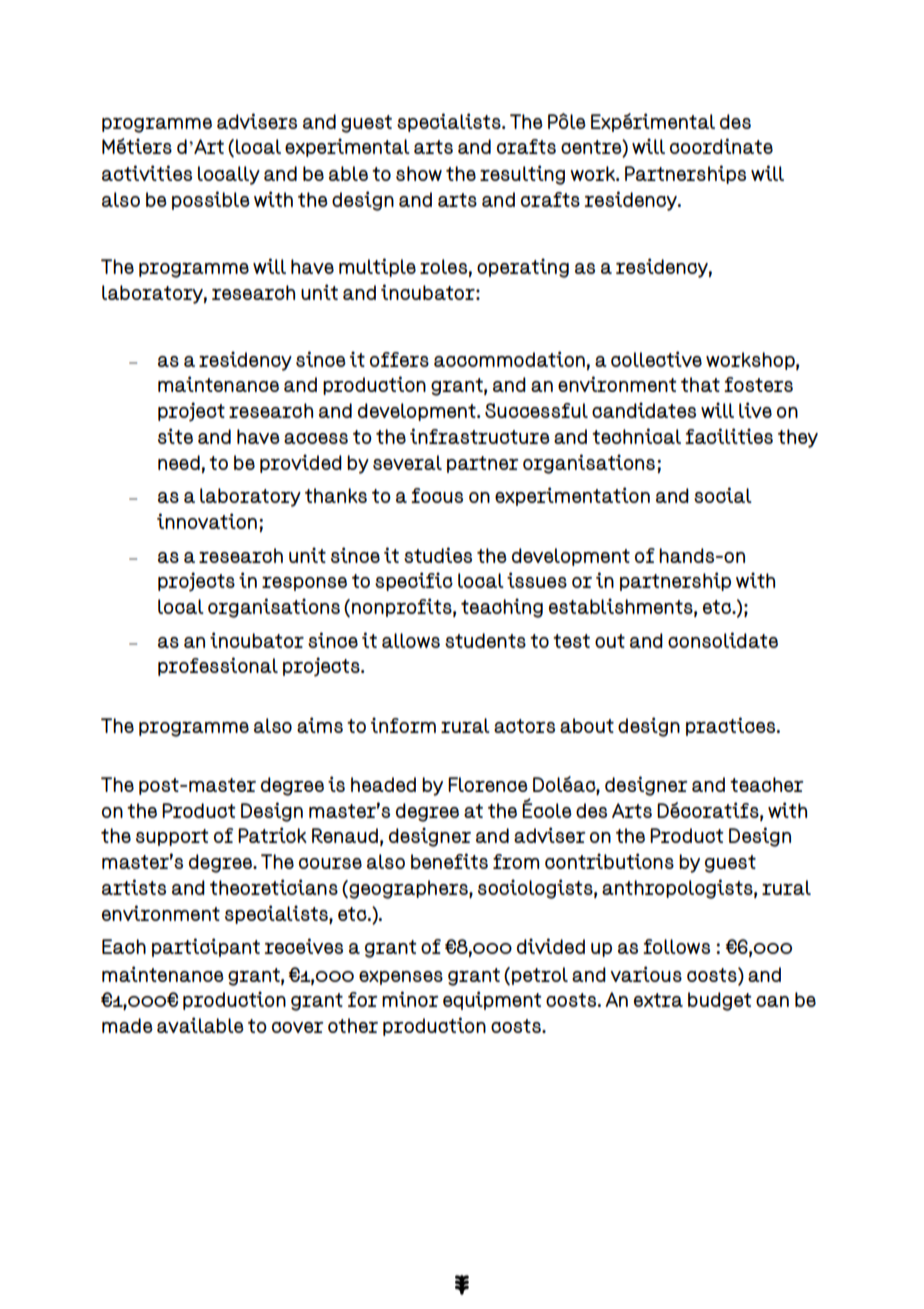 The height and width of the screenshot is (1309, 924). What do you see at coordinates (720, 1001) in the screenshot?
I see `budget` at bounding box center [720, 1001].
